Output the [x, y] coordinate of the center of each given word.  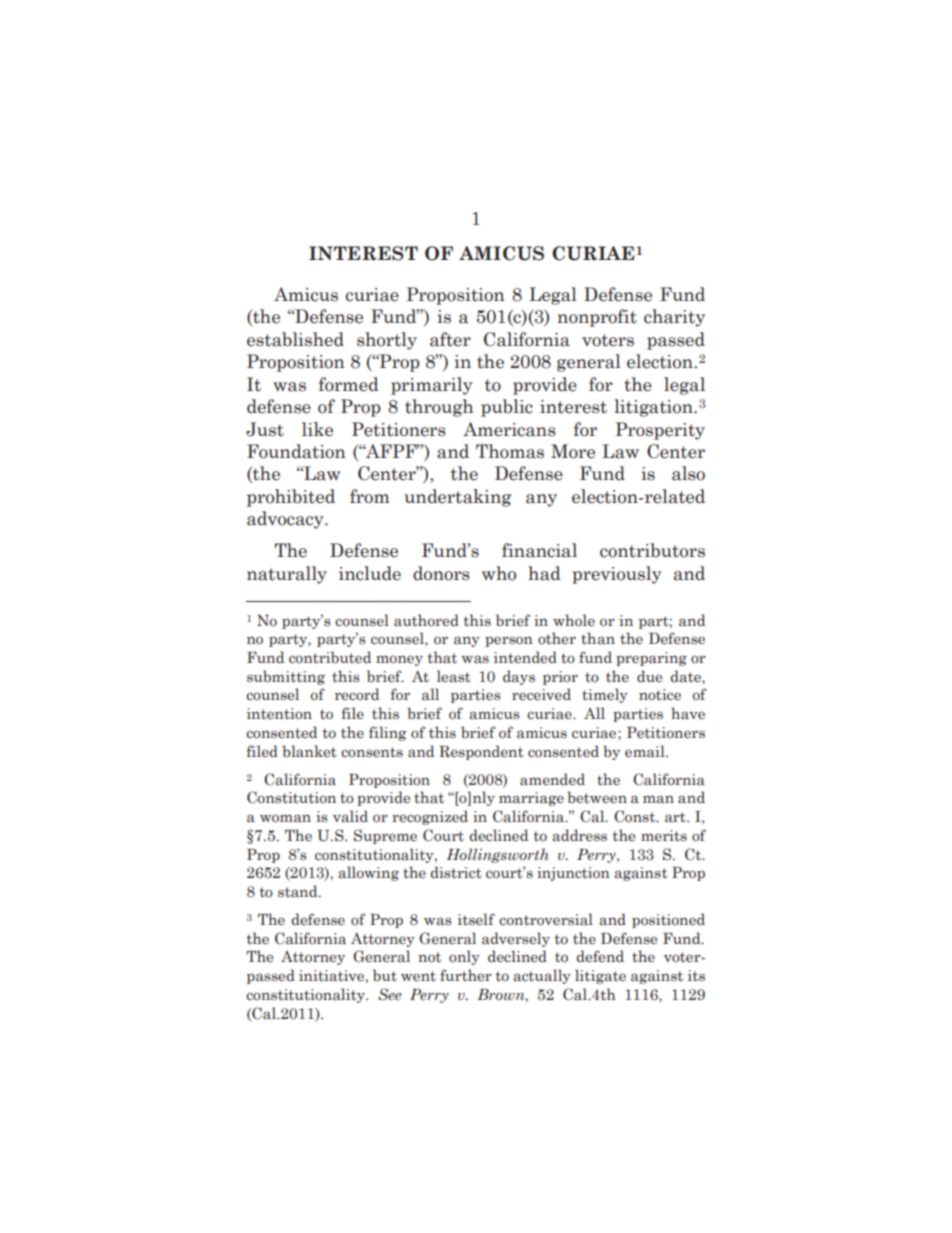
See [390, 994]
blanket [309, 751]
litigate [600, 976]
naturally [287, 575]
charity [674, 318]
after [450, 339]
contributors [652, 550]
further [466, 975]
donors [441, 573]
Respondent [481, 752]
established [295, 339]
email [646, 751]
